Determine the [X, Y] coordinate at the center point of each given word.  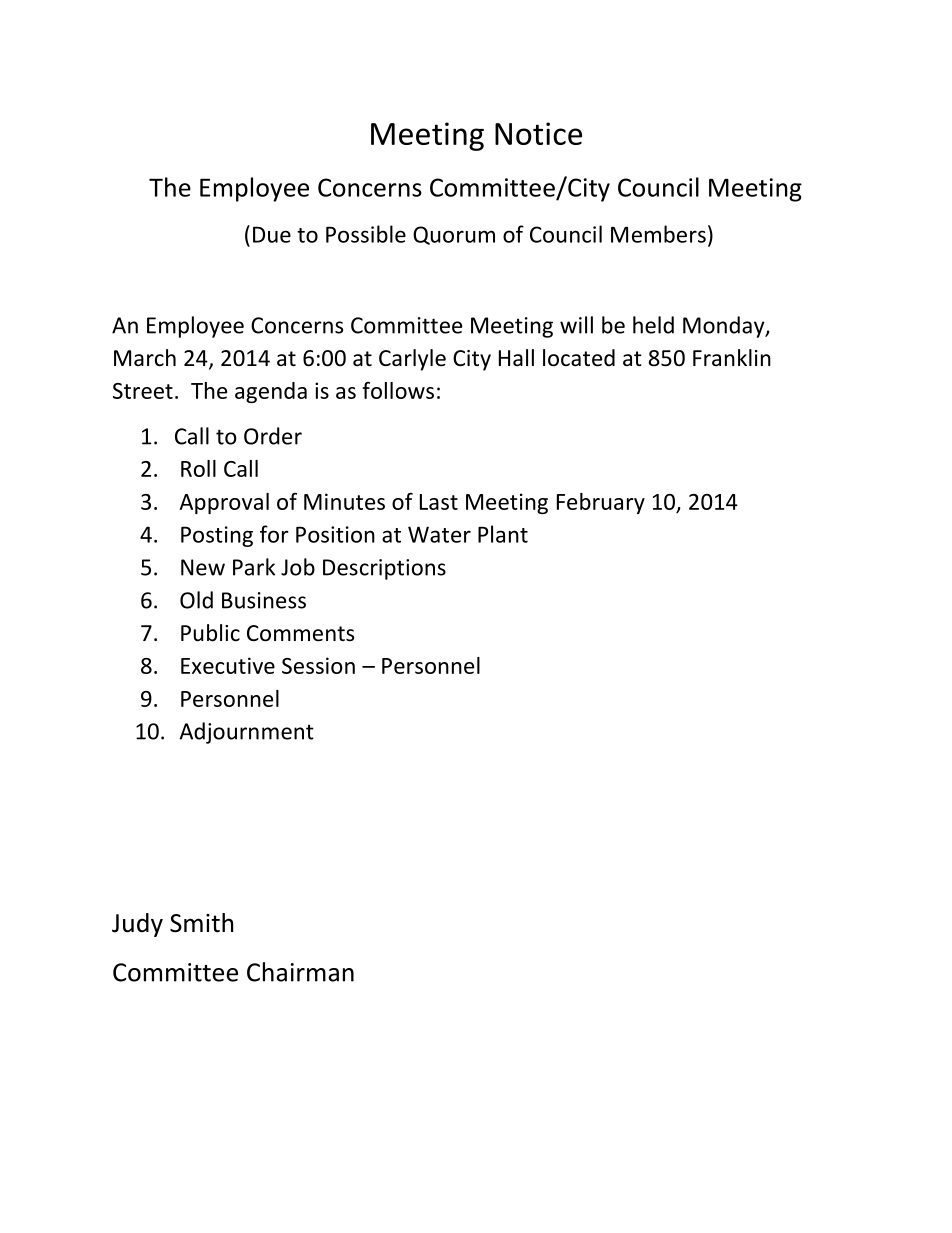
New [203, 567]
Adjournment [246, 733]
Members [658, 234]
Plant [503, 534]
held [653, 325]
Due [272, 234]
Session [318, 665]
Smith [201, 923]
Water [439, 534]
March [145, 358]
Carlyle [412, 360]
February [601, 503]
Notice [538, 133]
